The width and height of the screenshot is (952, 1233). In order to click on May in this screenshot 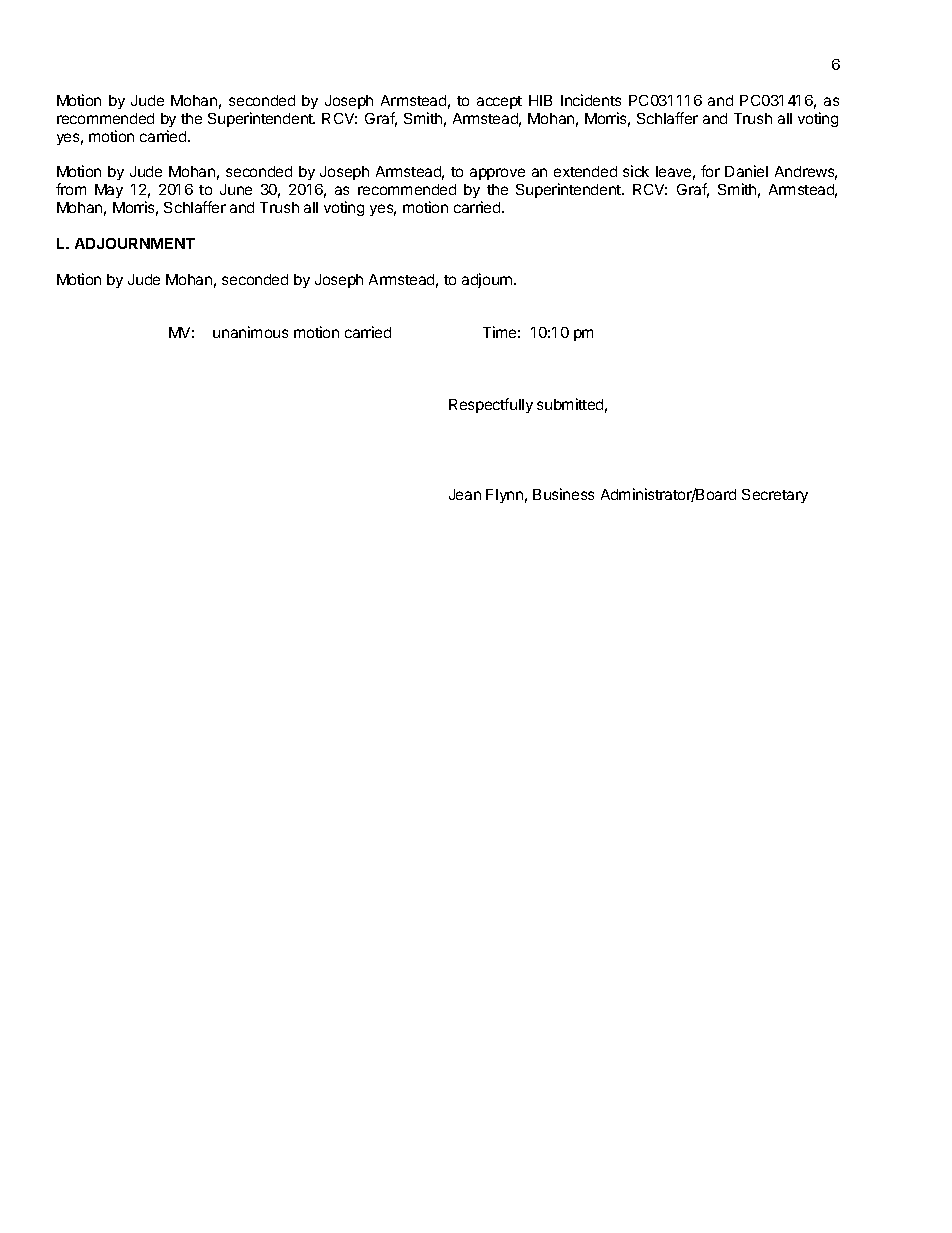, I will do `click(109, 191)`.
